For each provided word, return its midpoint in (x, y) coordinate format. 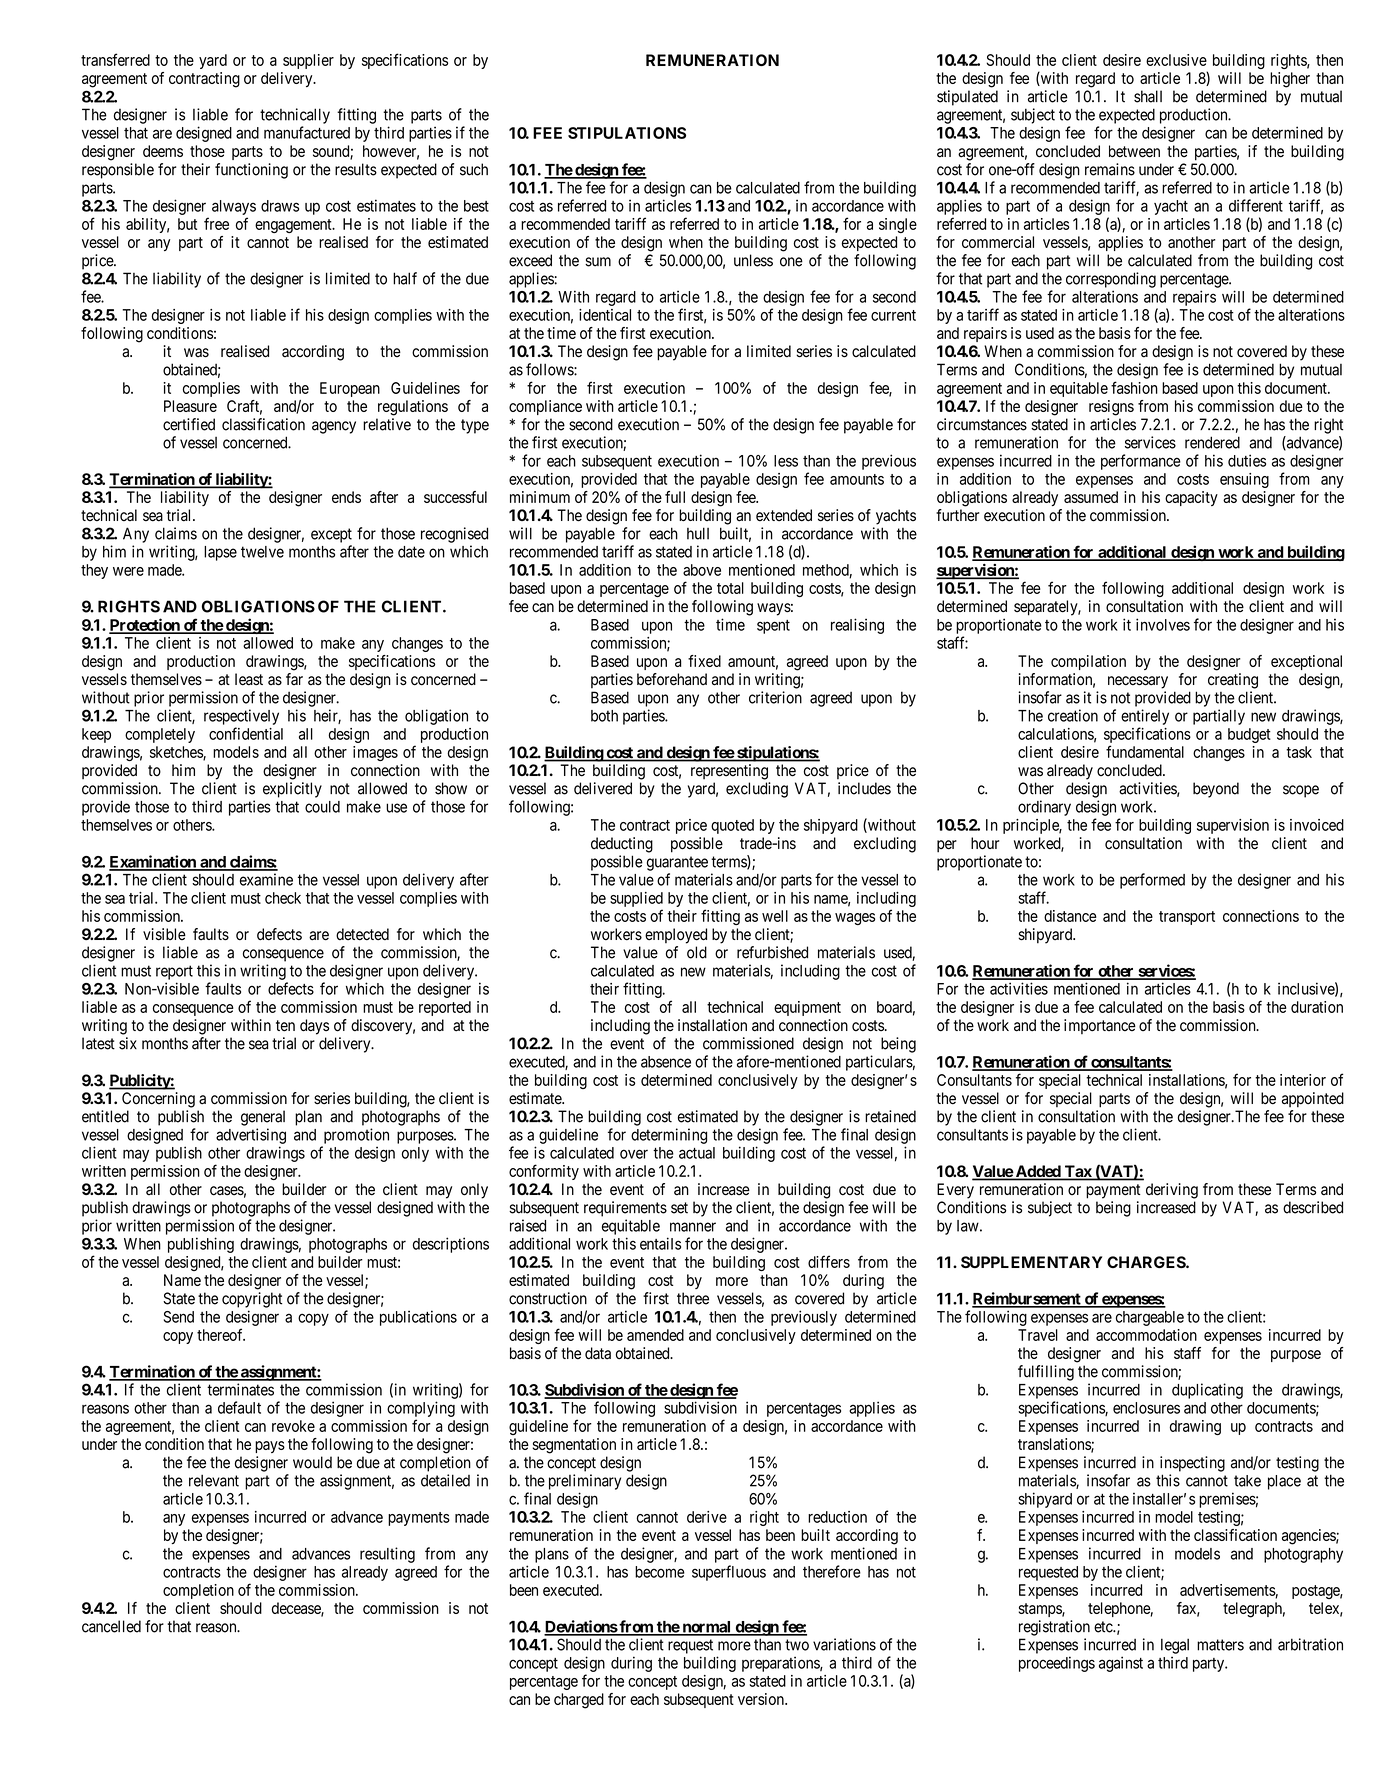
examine (266, 879)
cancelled (111, 1626)
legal (1175, 1646)
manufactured (307, 132)
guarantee (677, 863)
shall (1148, 96)
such (474, 169)
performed (1152, 881)
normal (706, 1628)
